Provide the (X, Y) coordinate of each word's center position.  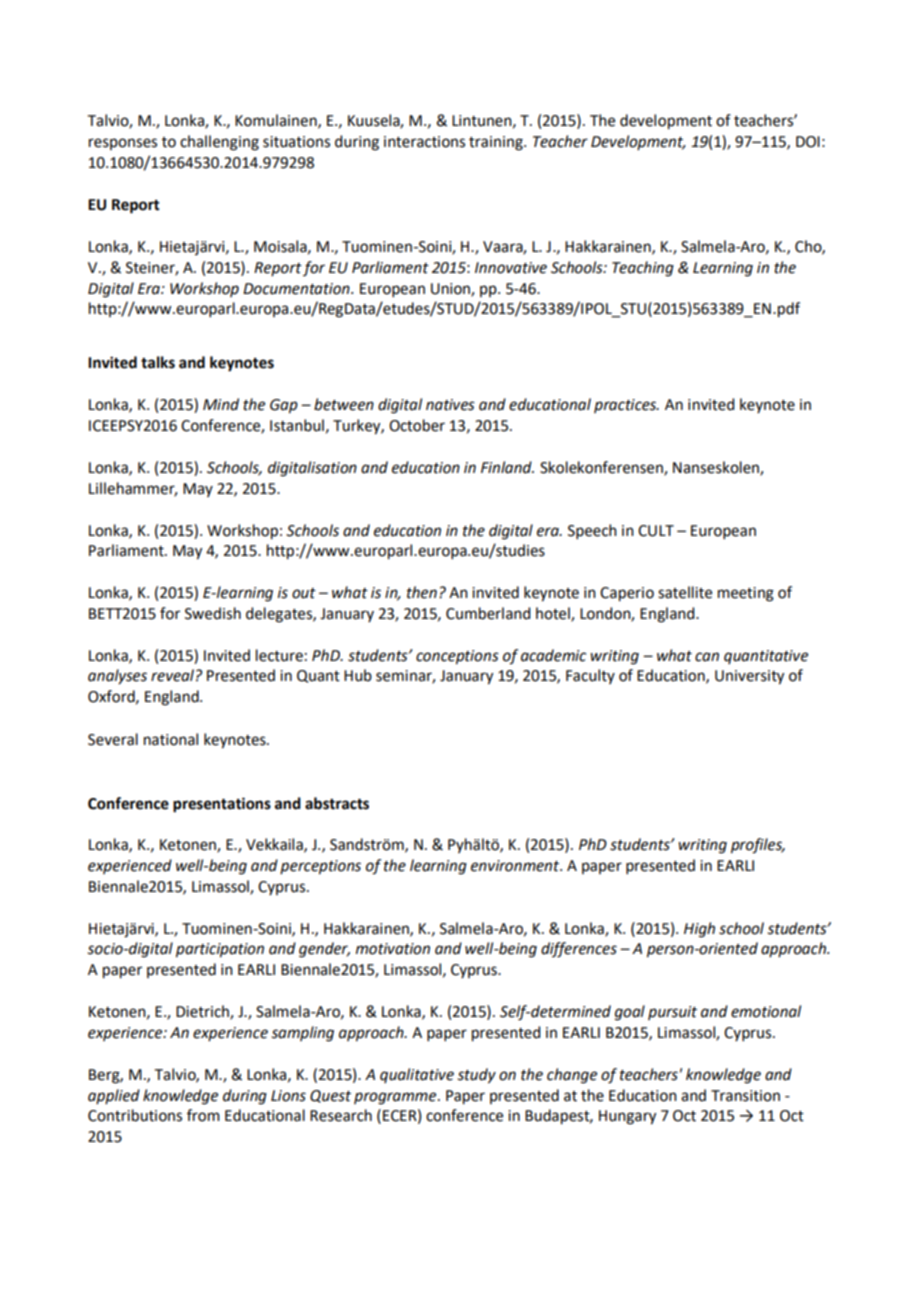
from (203, 1115)
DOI (808, 142)
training (497, 143)
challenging (219, 143)
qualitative (417, 1075)
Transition (745, 1096)
